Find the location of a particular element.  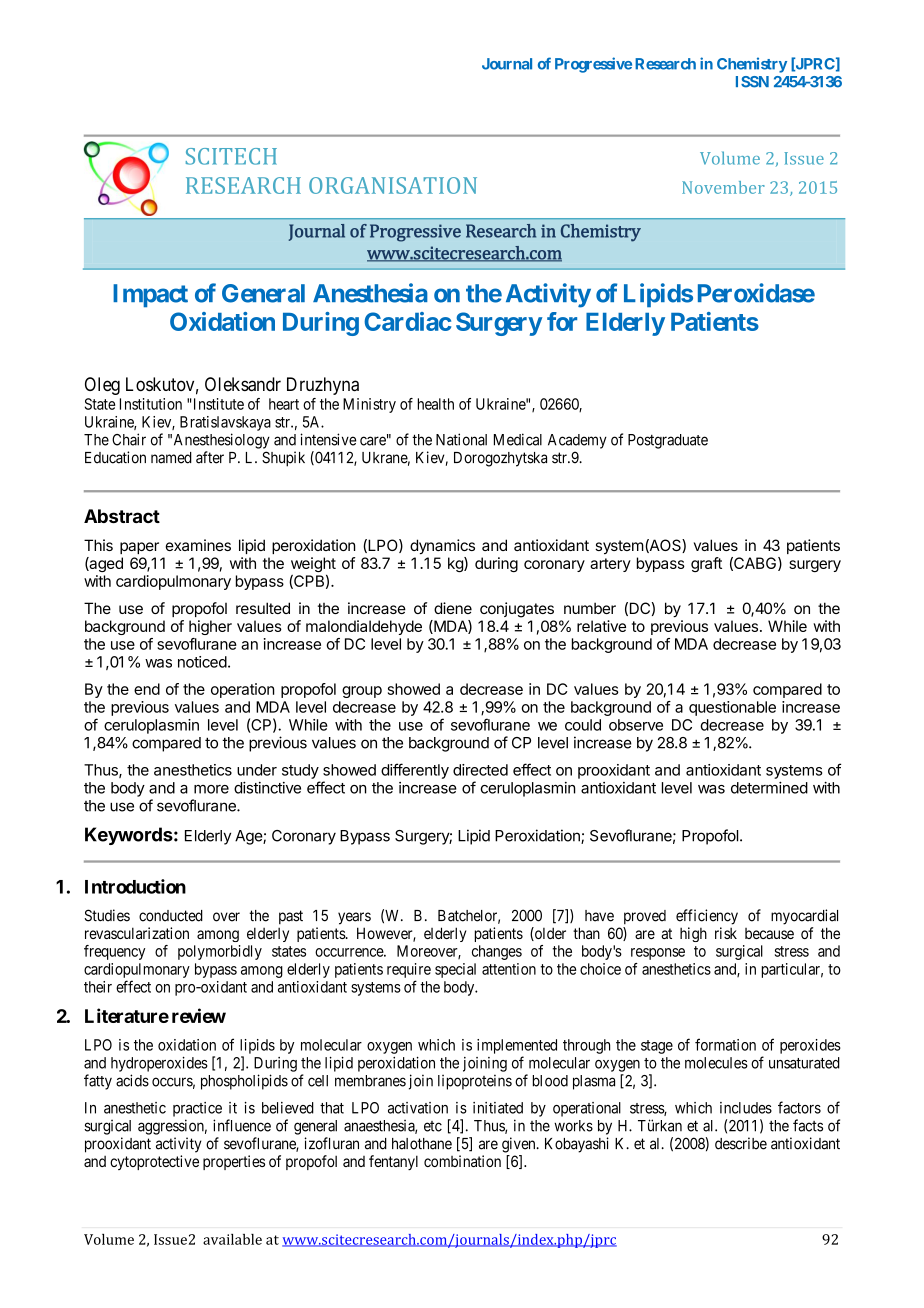

conducted is located at coordinates (171, 916).
